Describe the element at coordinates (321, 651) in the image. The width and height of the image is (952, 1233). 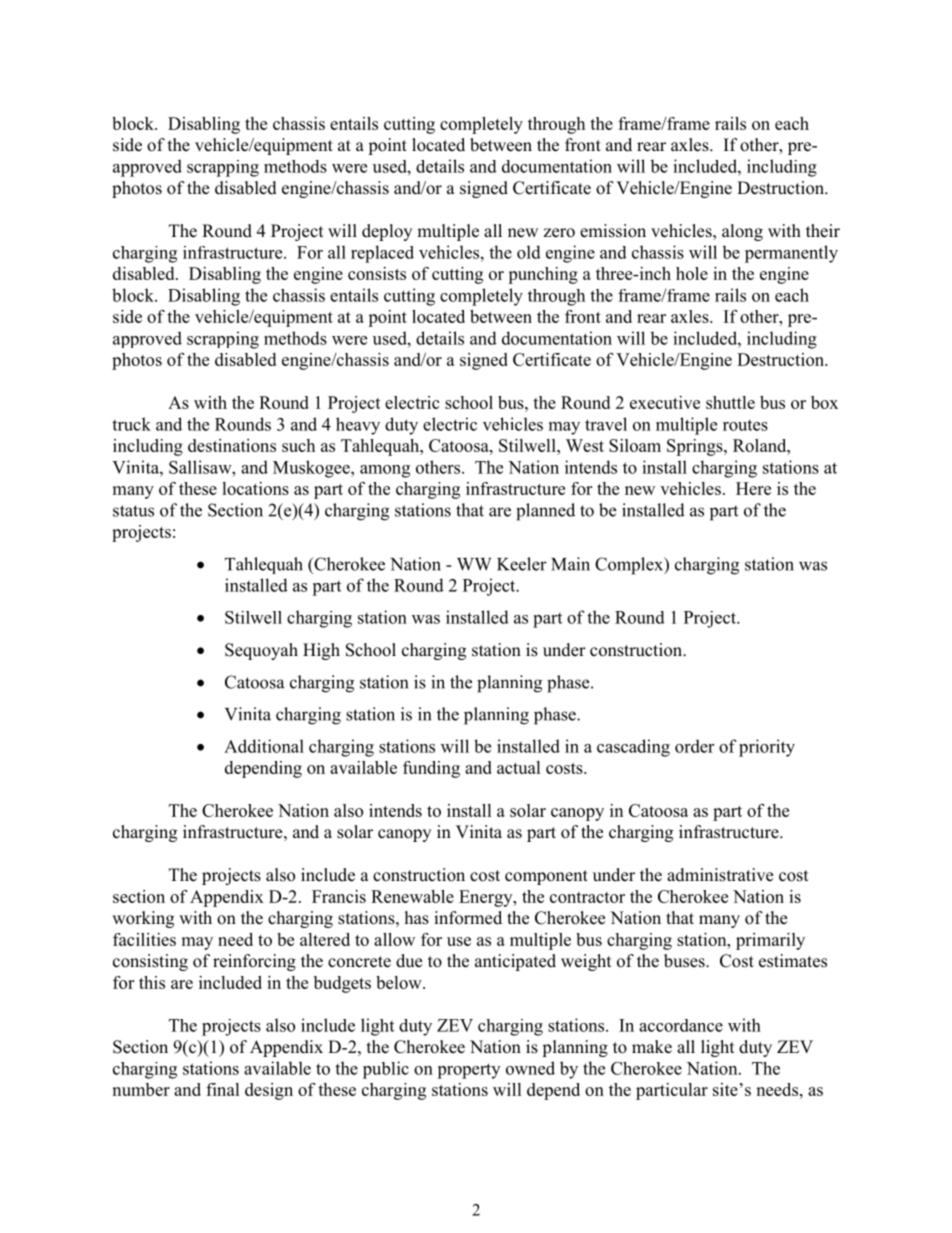
I see `High` at that location.
